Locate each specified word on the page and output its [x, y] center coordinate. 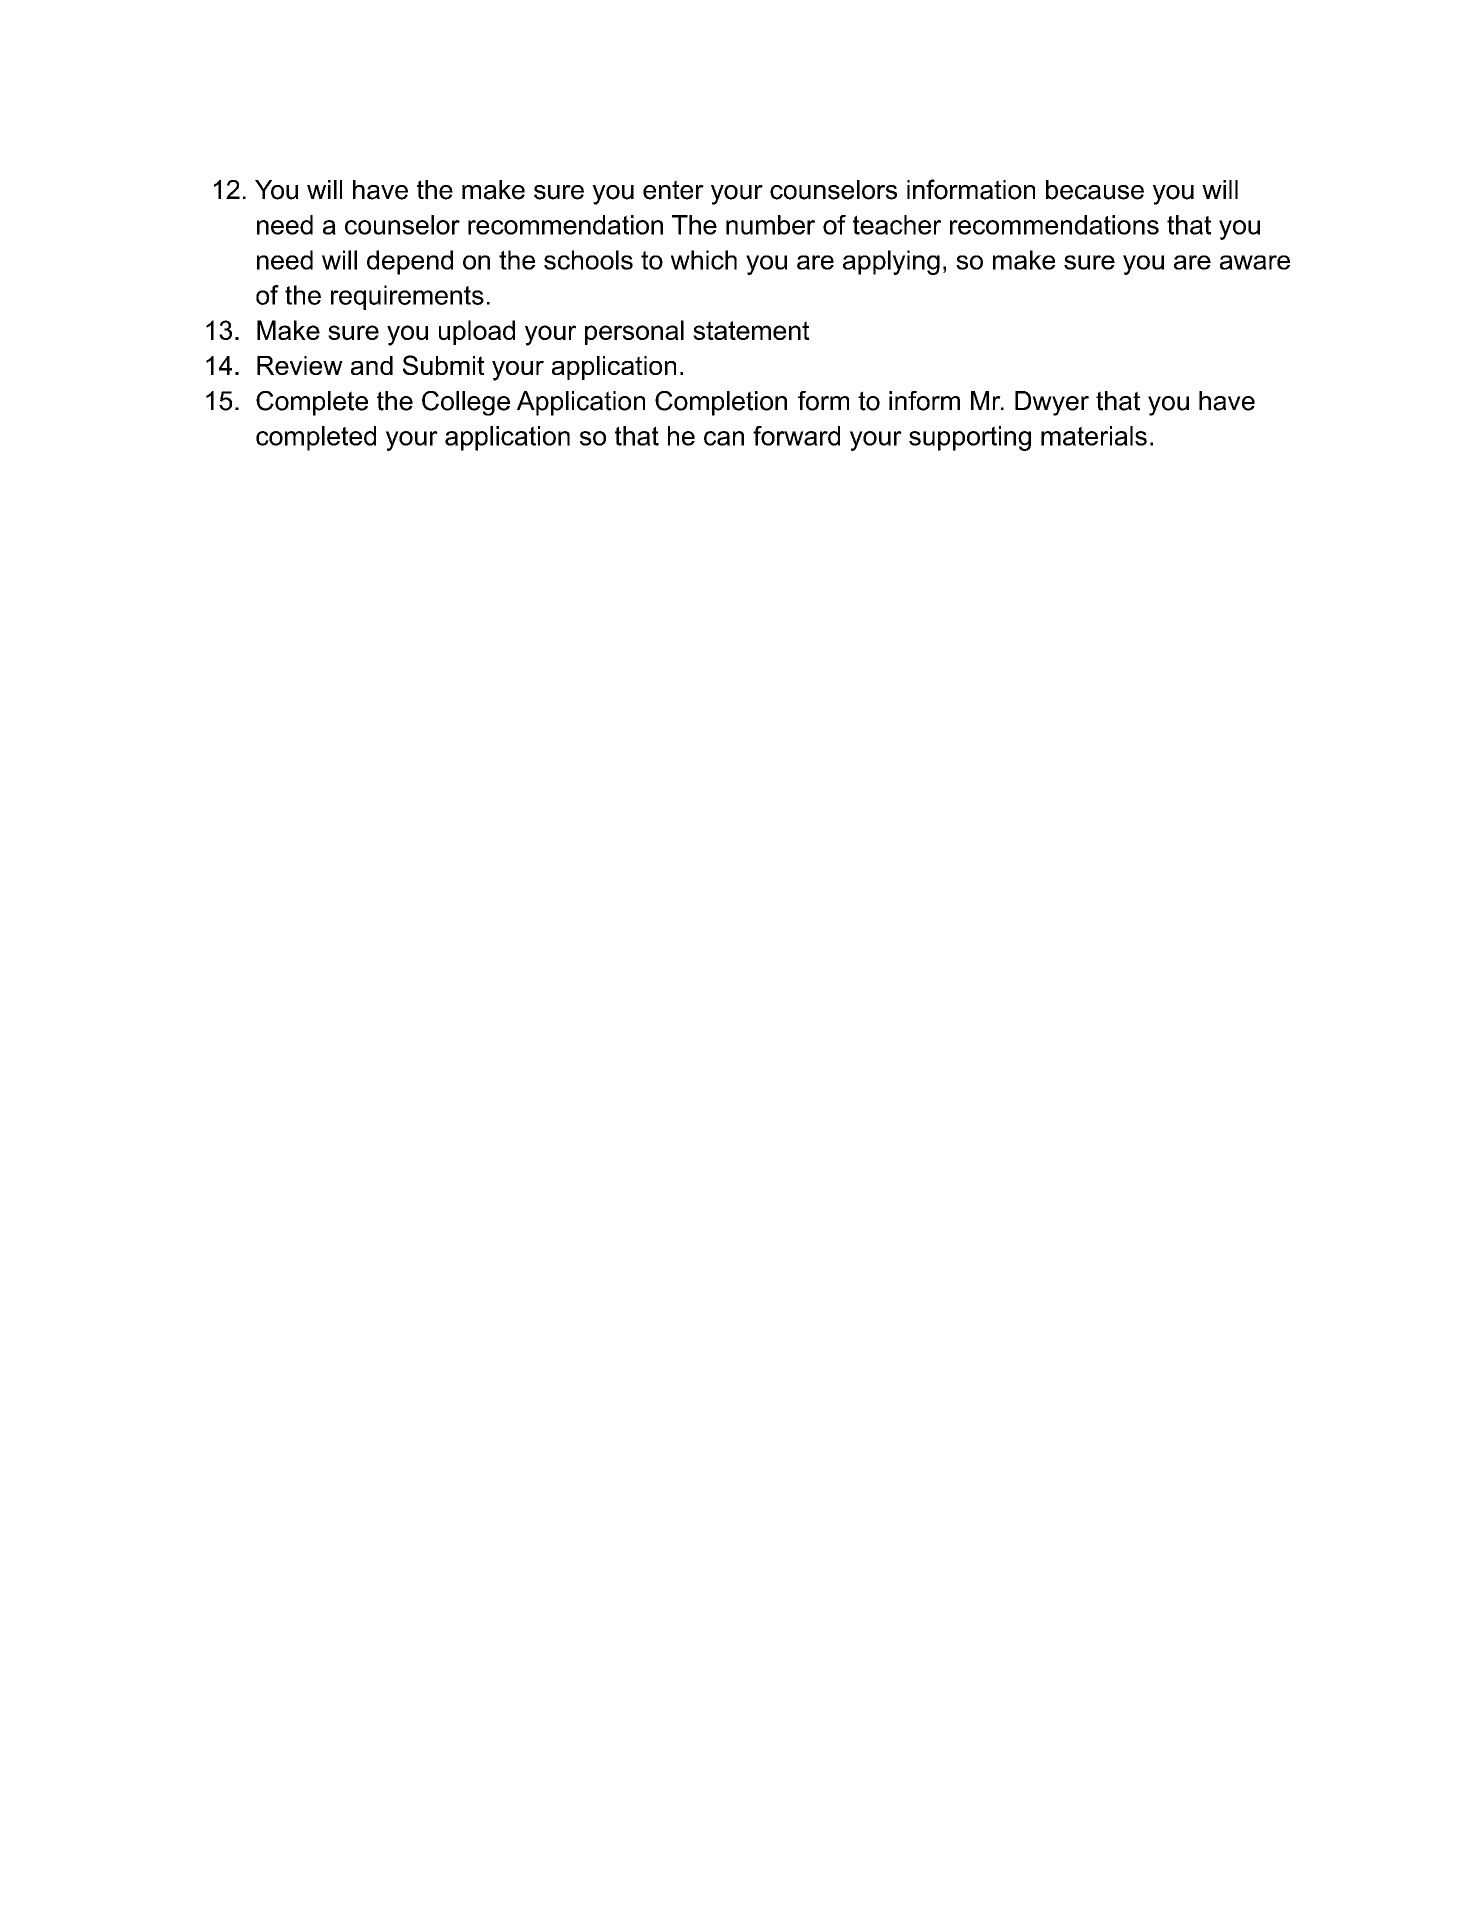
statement [751, 330]
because [1095, 190]
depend [410, 262]
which [704, 260]
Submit [443, 365]
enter [673, 190]
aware [1255, 262]
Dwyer [1052, 403]
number [770, 225]
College [466, 403]
